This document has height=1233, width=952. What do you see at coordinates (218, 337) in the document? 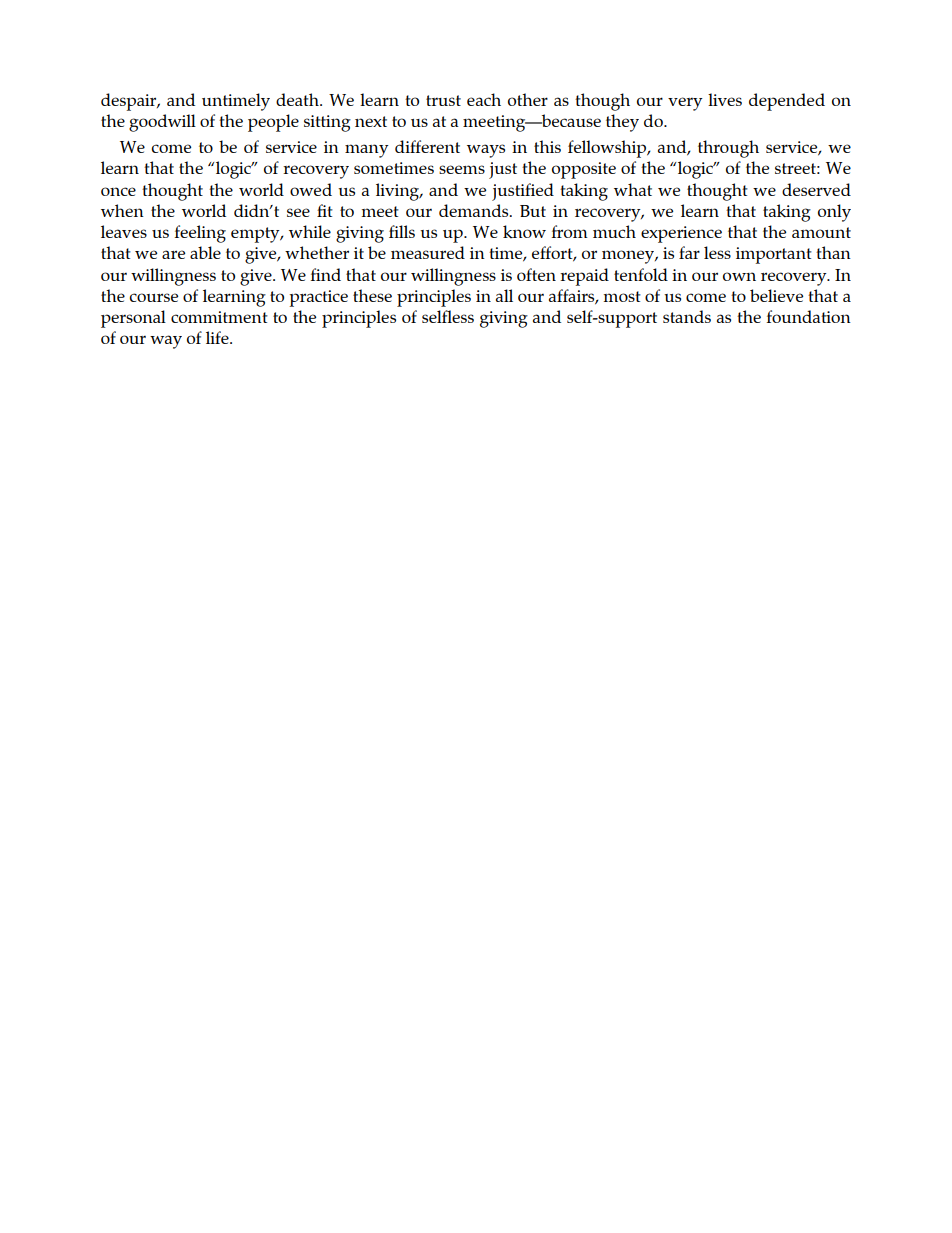
I see `life` at bounding box center [218, 337].
